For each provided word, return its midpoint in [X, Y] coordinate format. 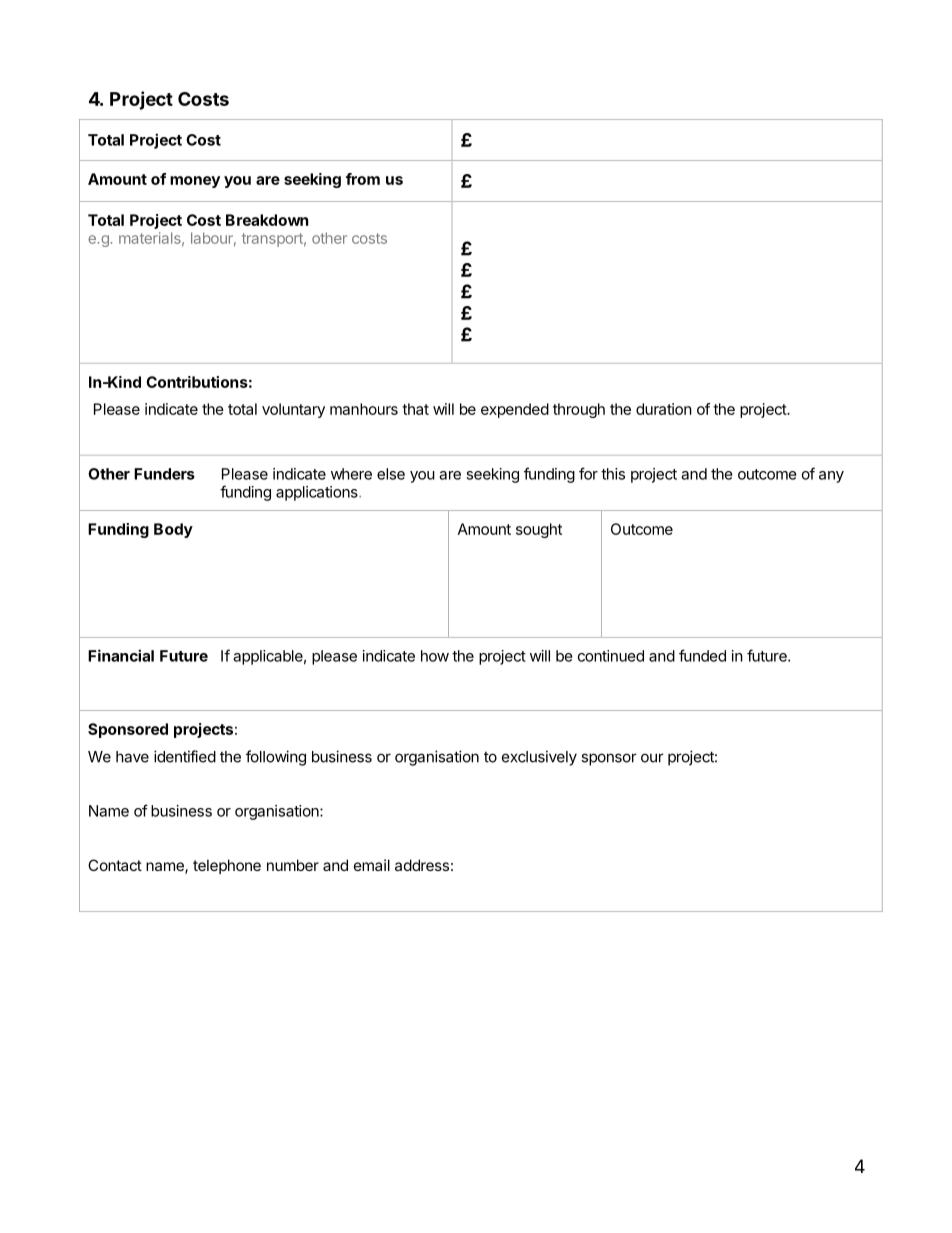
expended [515, 410]
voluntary [293, 410]
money [195, 182]
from [363, 179]
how [435, 656]
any [831, 477]
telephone [227, 866]
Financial [121, 655]
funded [702, 655]
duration [664, 409]
